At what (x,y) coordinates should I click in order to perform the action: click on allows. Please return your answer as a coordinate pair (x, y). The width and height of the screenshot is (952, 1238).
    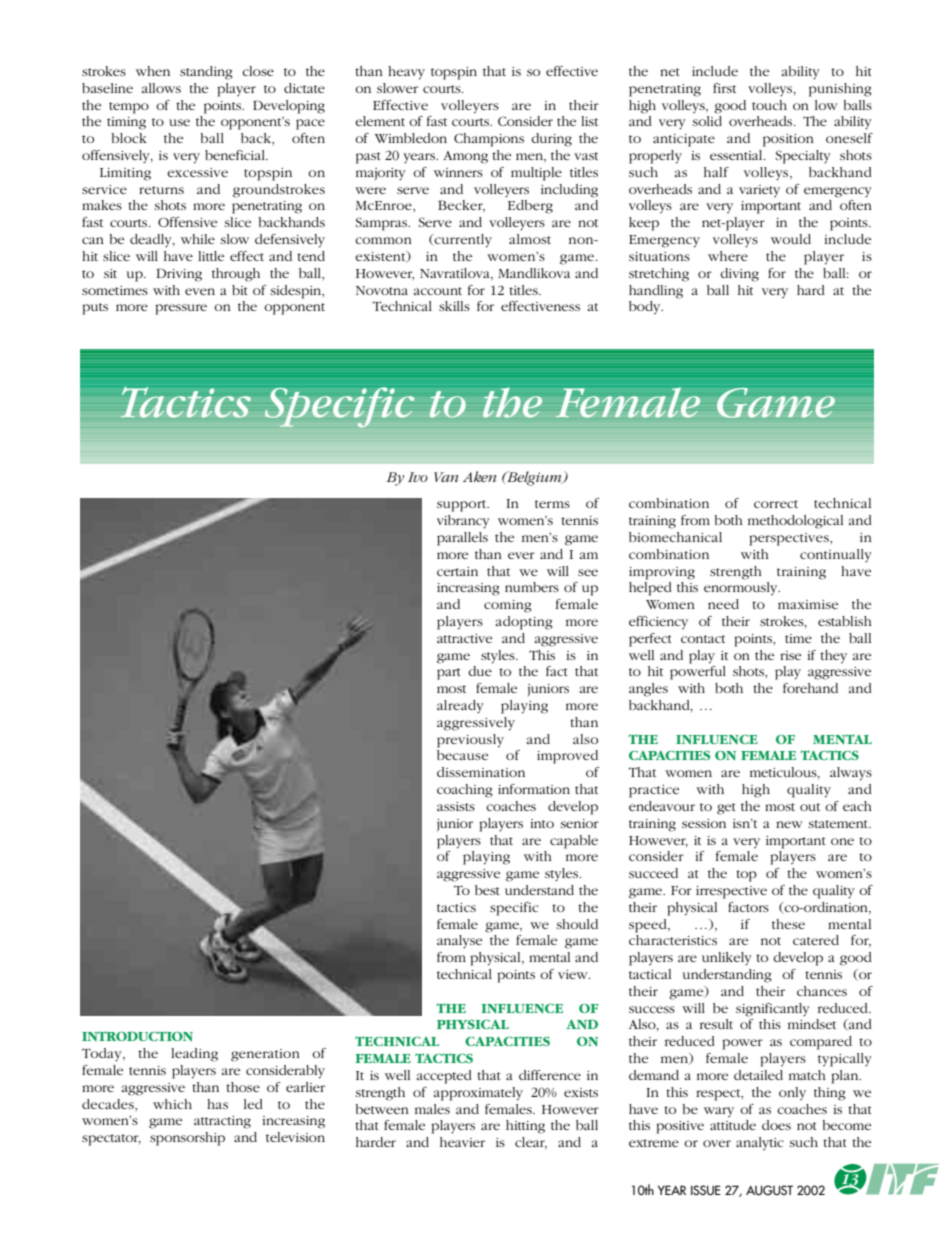
    Looking at the image, I should click on (161, 88).
